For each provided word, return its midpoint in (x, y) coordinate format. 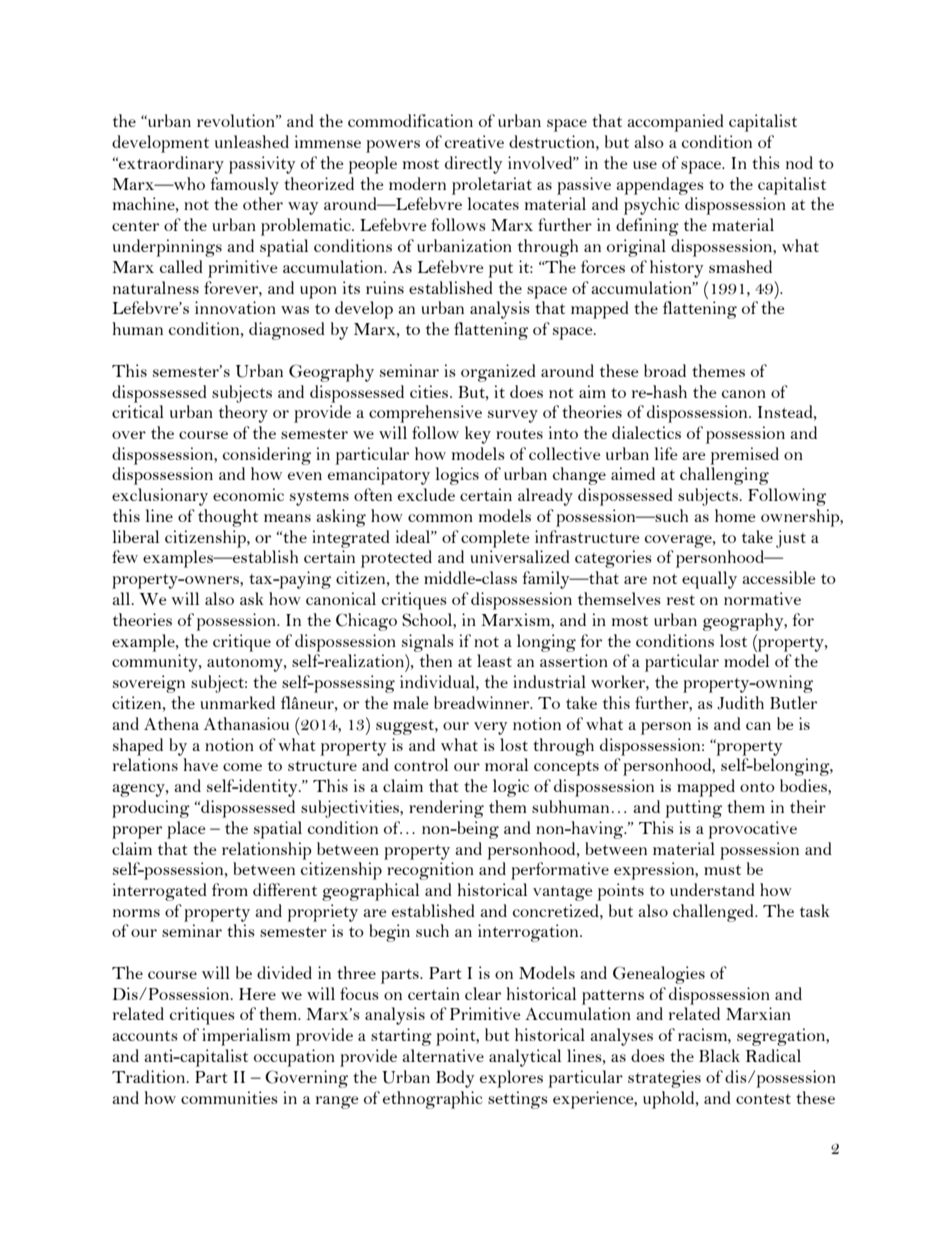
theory (243, 414)
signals (428, 643)
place (186, 830)
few (125, 556)
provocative (752, 830)
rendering (446, 809)
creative (474, 141)
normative (762, 598)
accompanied (675, 123)
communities (229, 1097)
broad (665, 370)
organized (498, 373)
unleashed (252, 141)
